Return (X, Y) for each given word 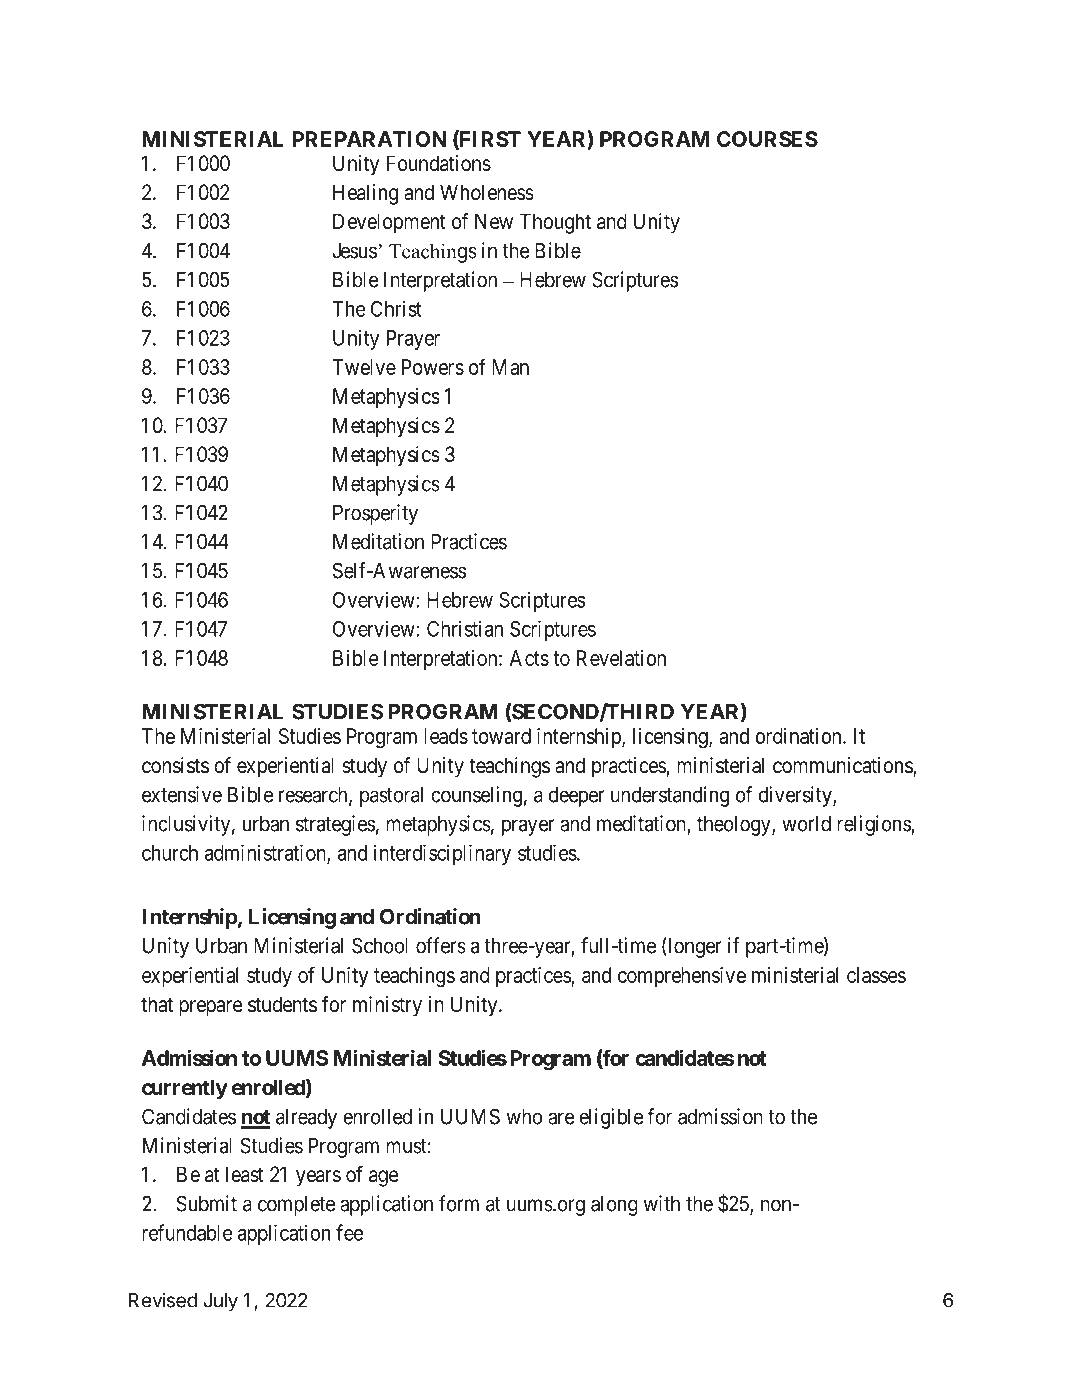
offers (441, 945)
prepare (211, 1008)
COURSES (767, 139)
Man (510, 367)
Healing (365, 194)
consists (175, 765)
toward (501, 736)
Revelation (621, 658)
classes (876, 975)
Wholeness (486, 192)
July (220, 1302)
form (459, 1203)
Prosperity (375, 514)
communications (843, 766)
